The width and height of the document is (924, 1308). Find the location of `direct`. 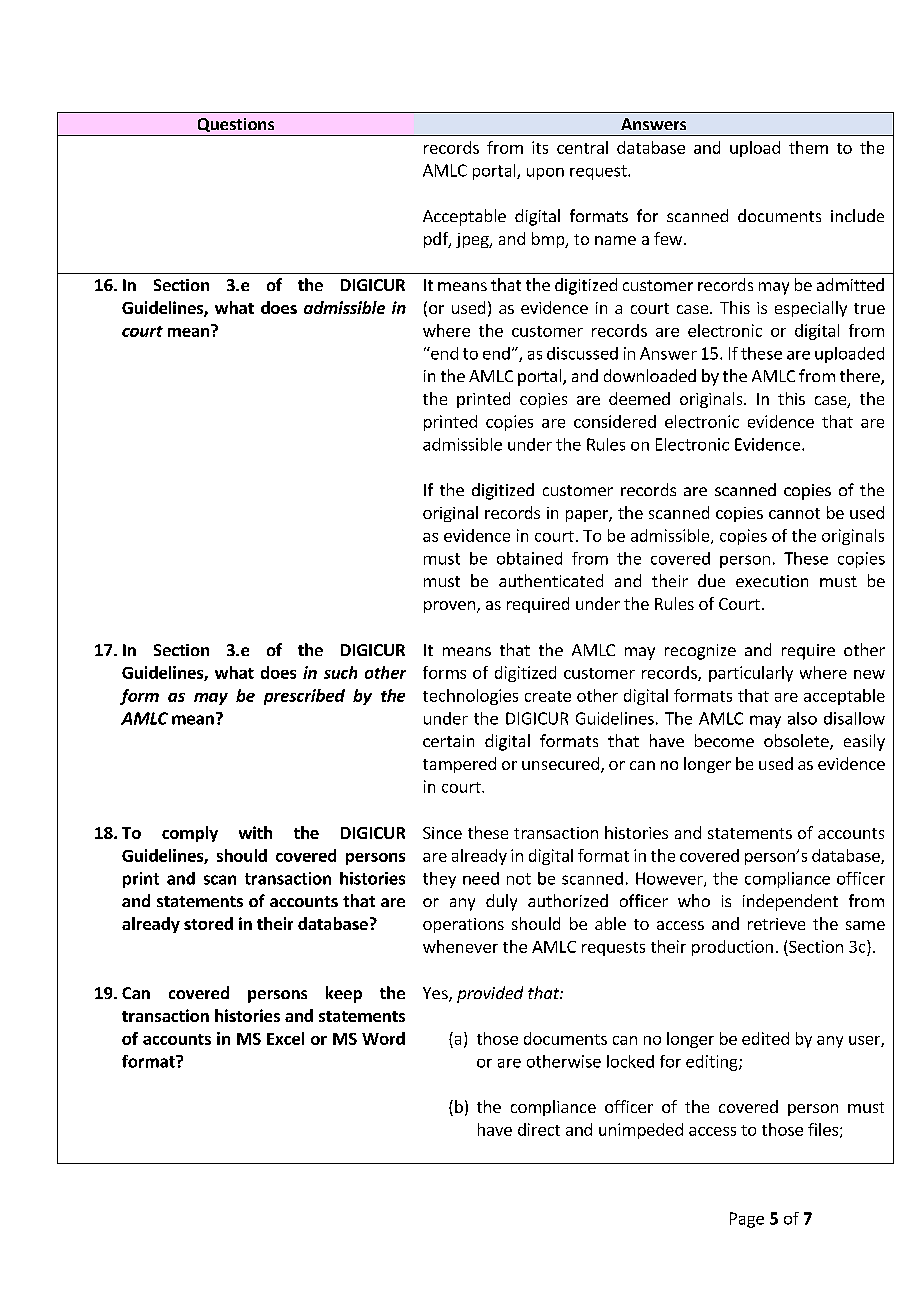

direct is located at coordinates (539, 1129).
